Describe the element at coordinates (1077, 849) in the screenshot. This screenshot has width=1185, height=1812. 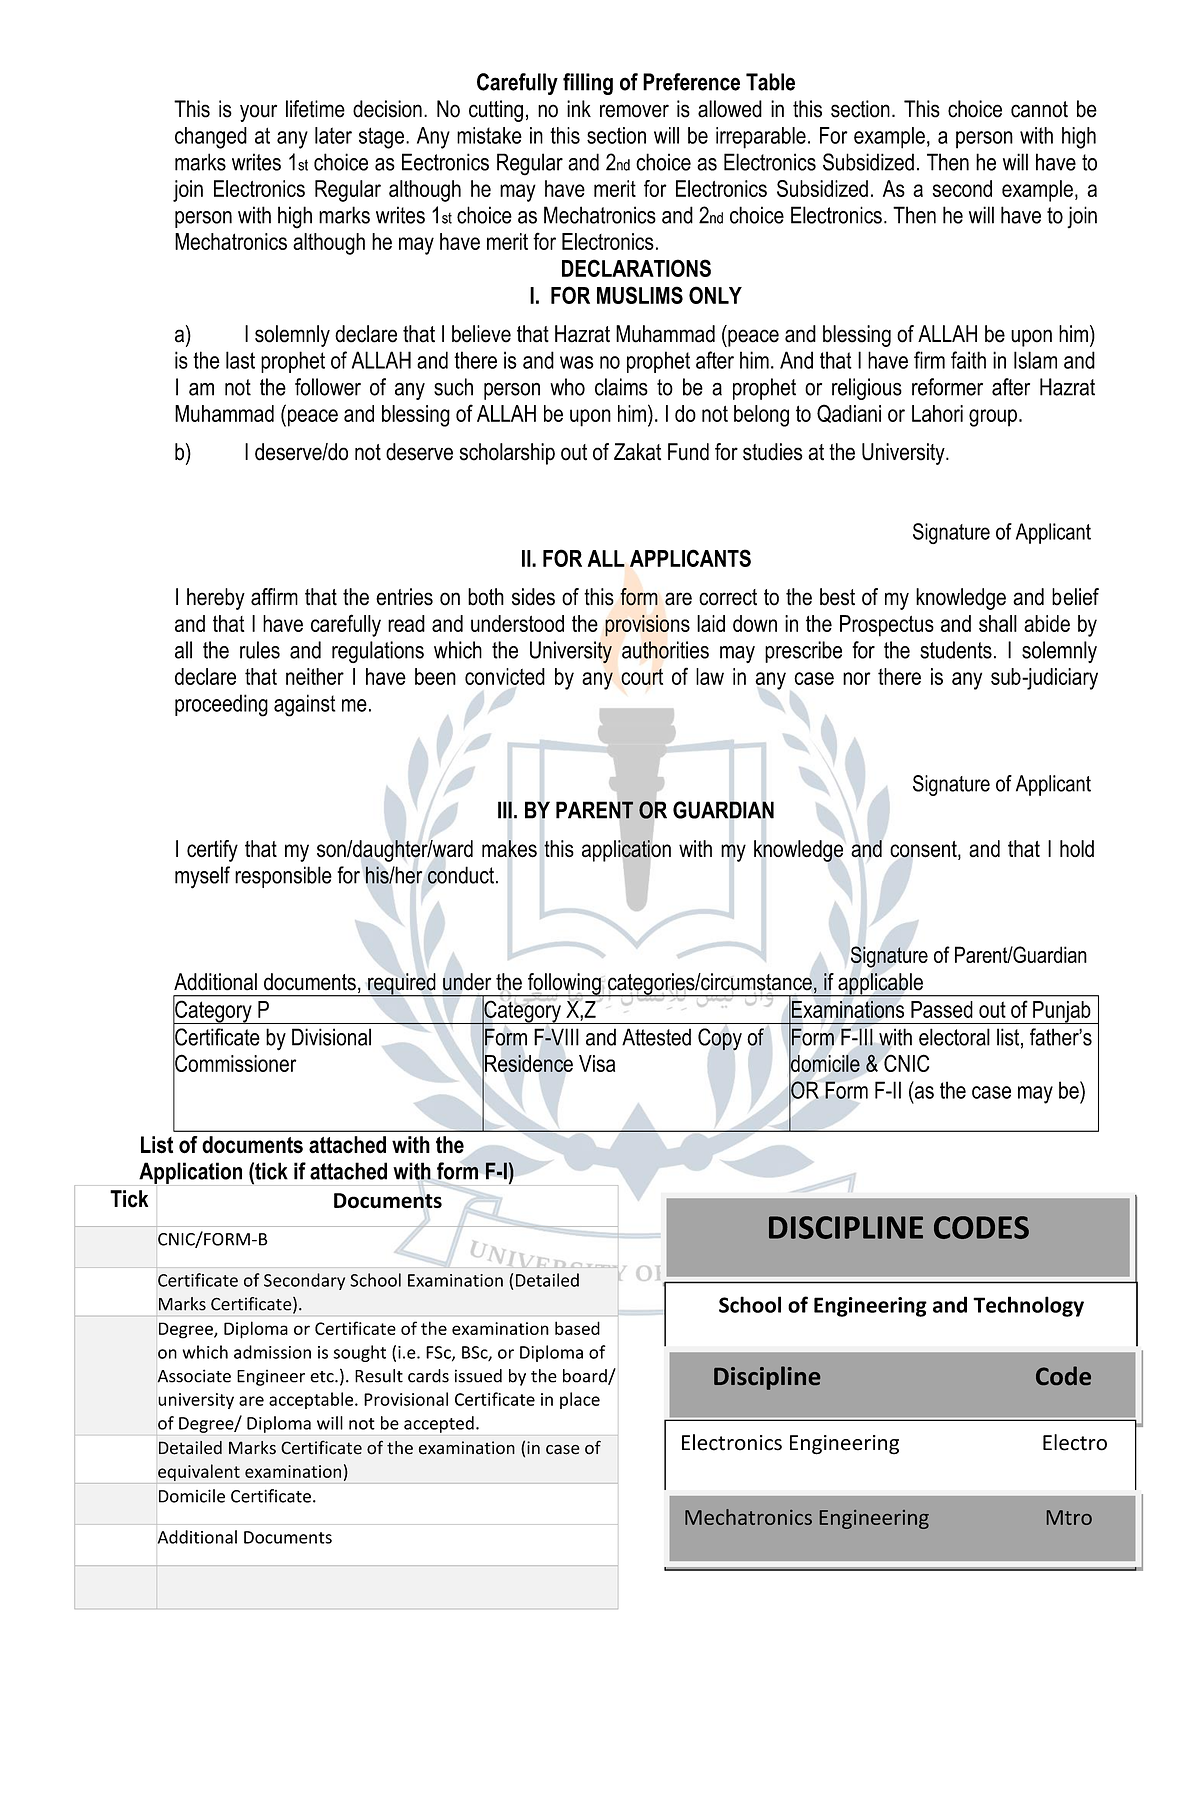
I see `hold` at that location.
